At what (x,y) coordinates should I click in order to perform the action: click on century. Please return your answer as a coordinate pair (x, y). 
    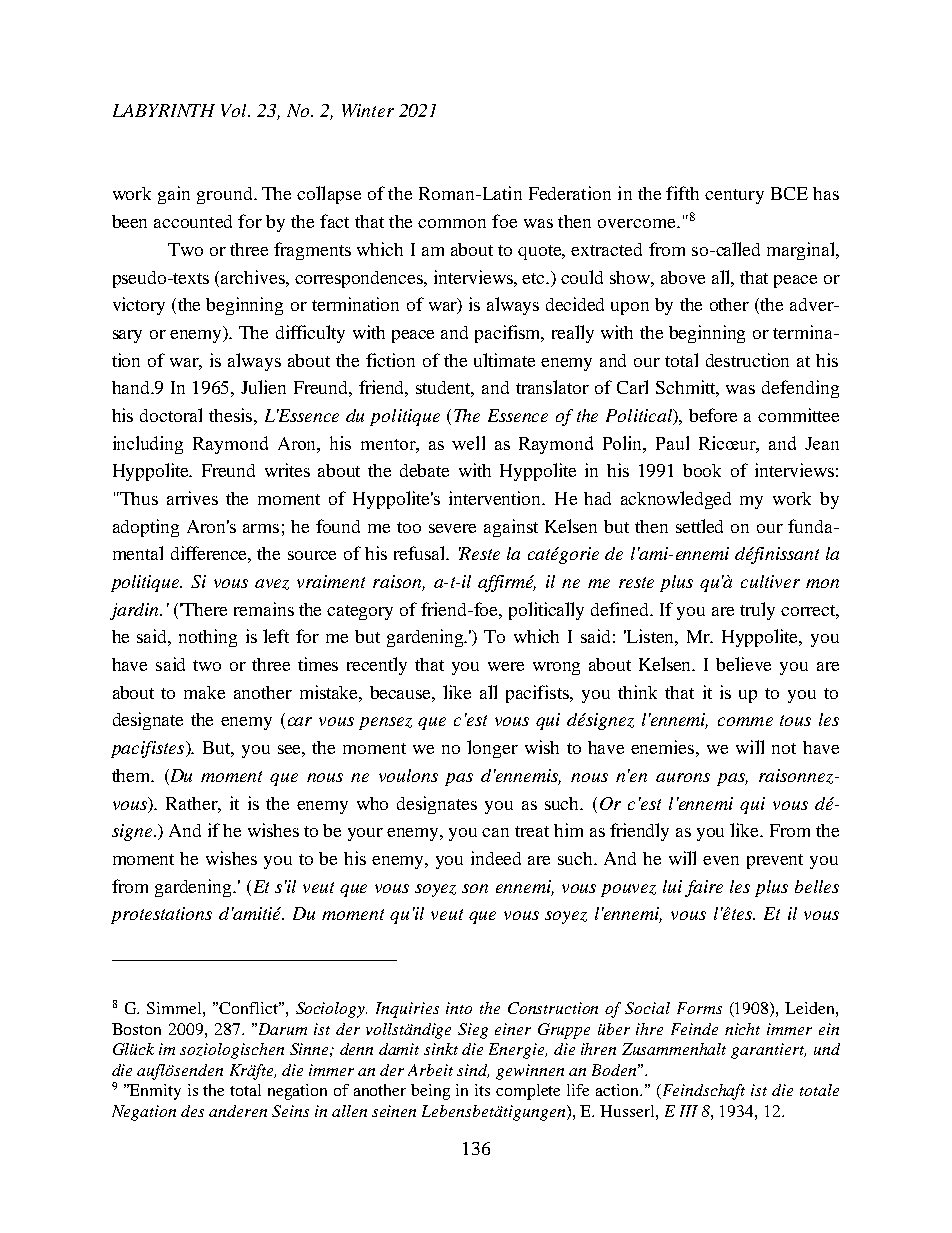
    Looking at the image, I should click on (734, 196).
